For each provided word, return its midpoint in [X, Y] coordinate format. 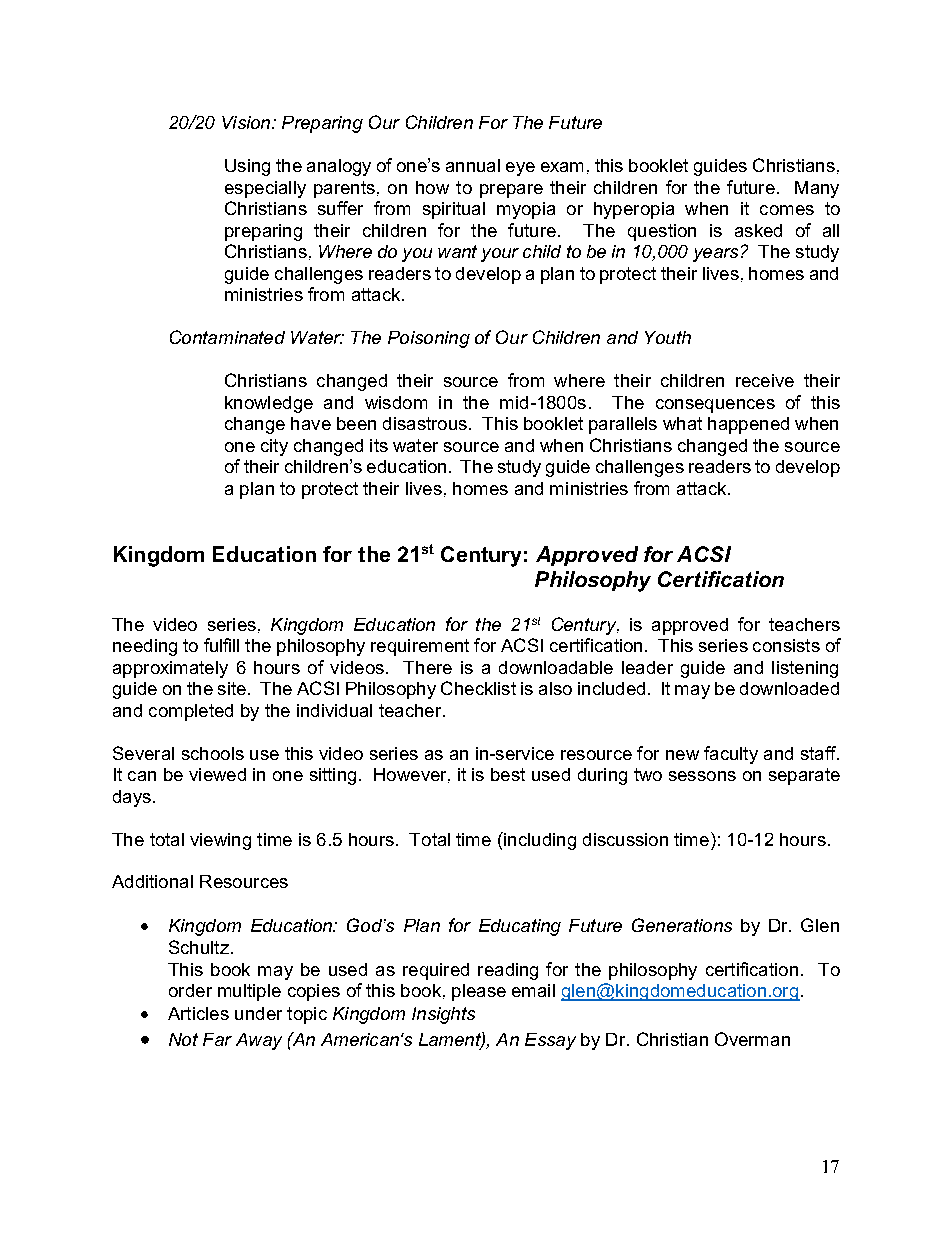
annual [473, 165]
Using [247, 167]
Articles [198, 1013]
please [479, 992]
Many [817, 189]
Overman [752, 1039]
